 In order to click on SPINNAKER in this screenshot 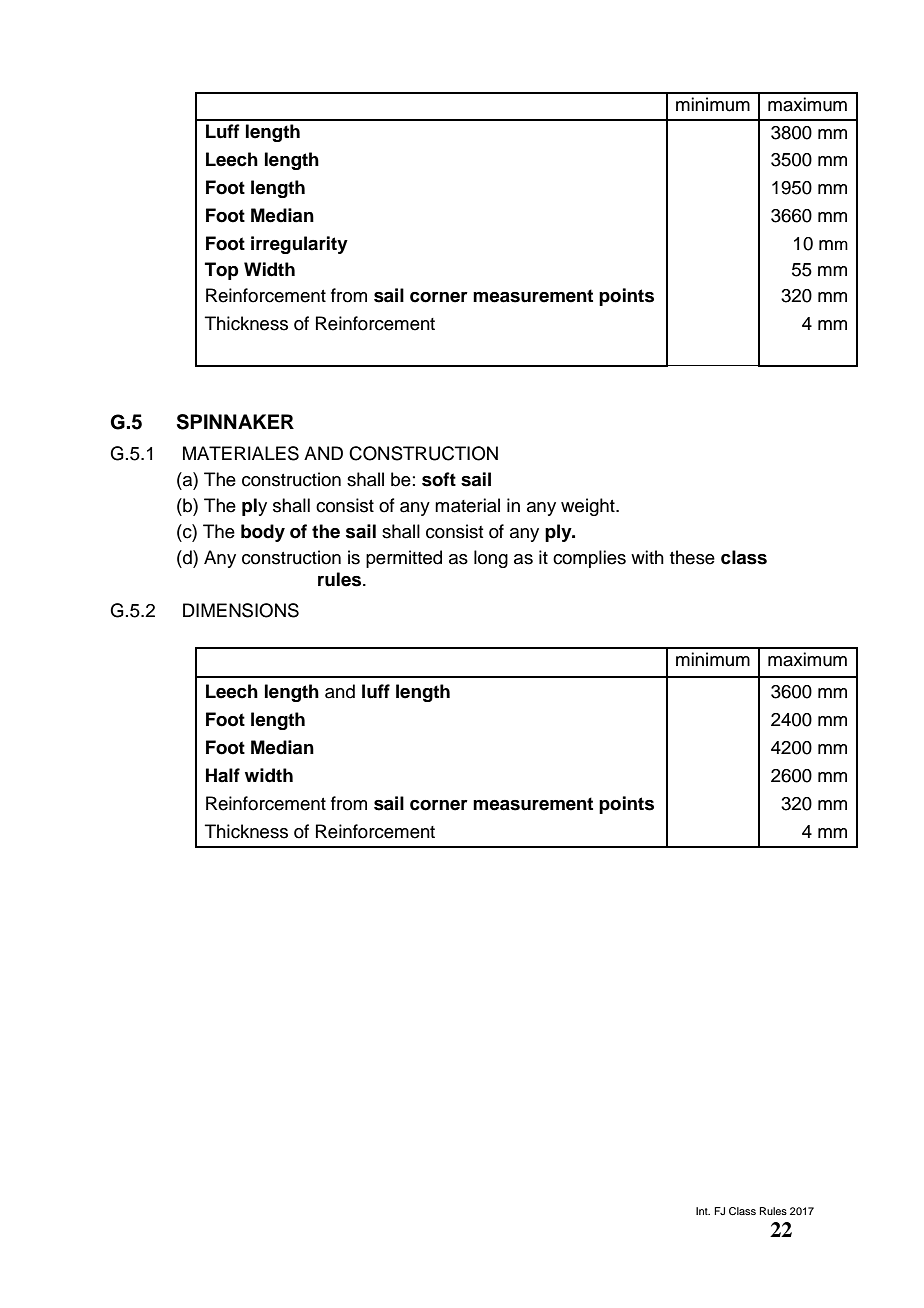, I will do `click(235, 422)`.
